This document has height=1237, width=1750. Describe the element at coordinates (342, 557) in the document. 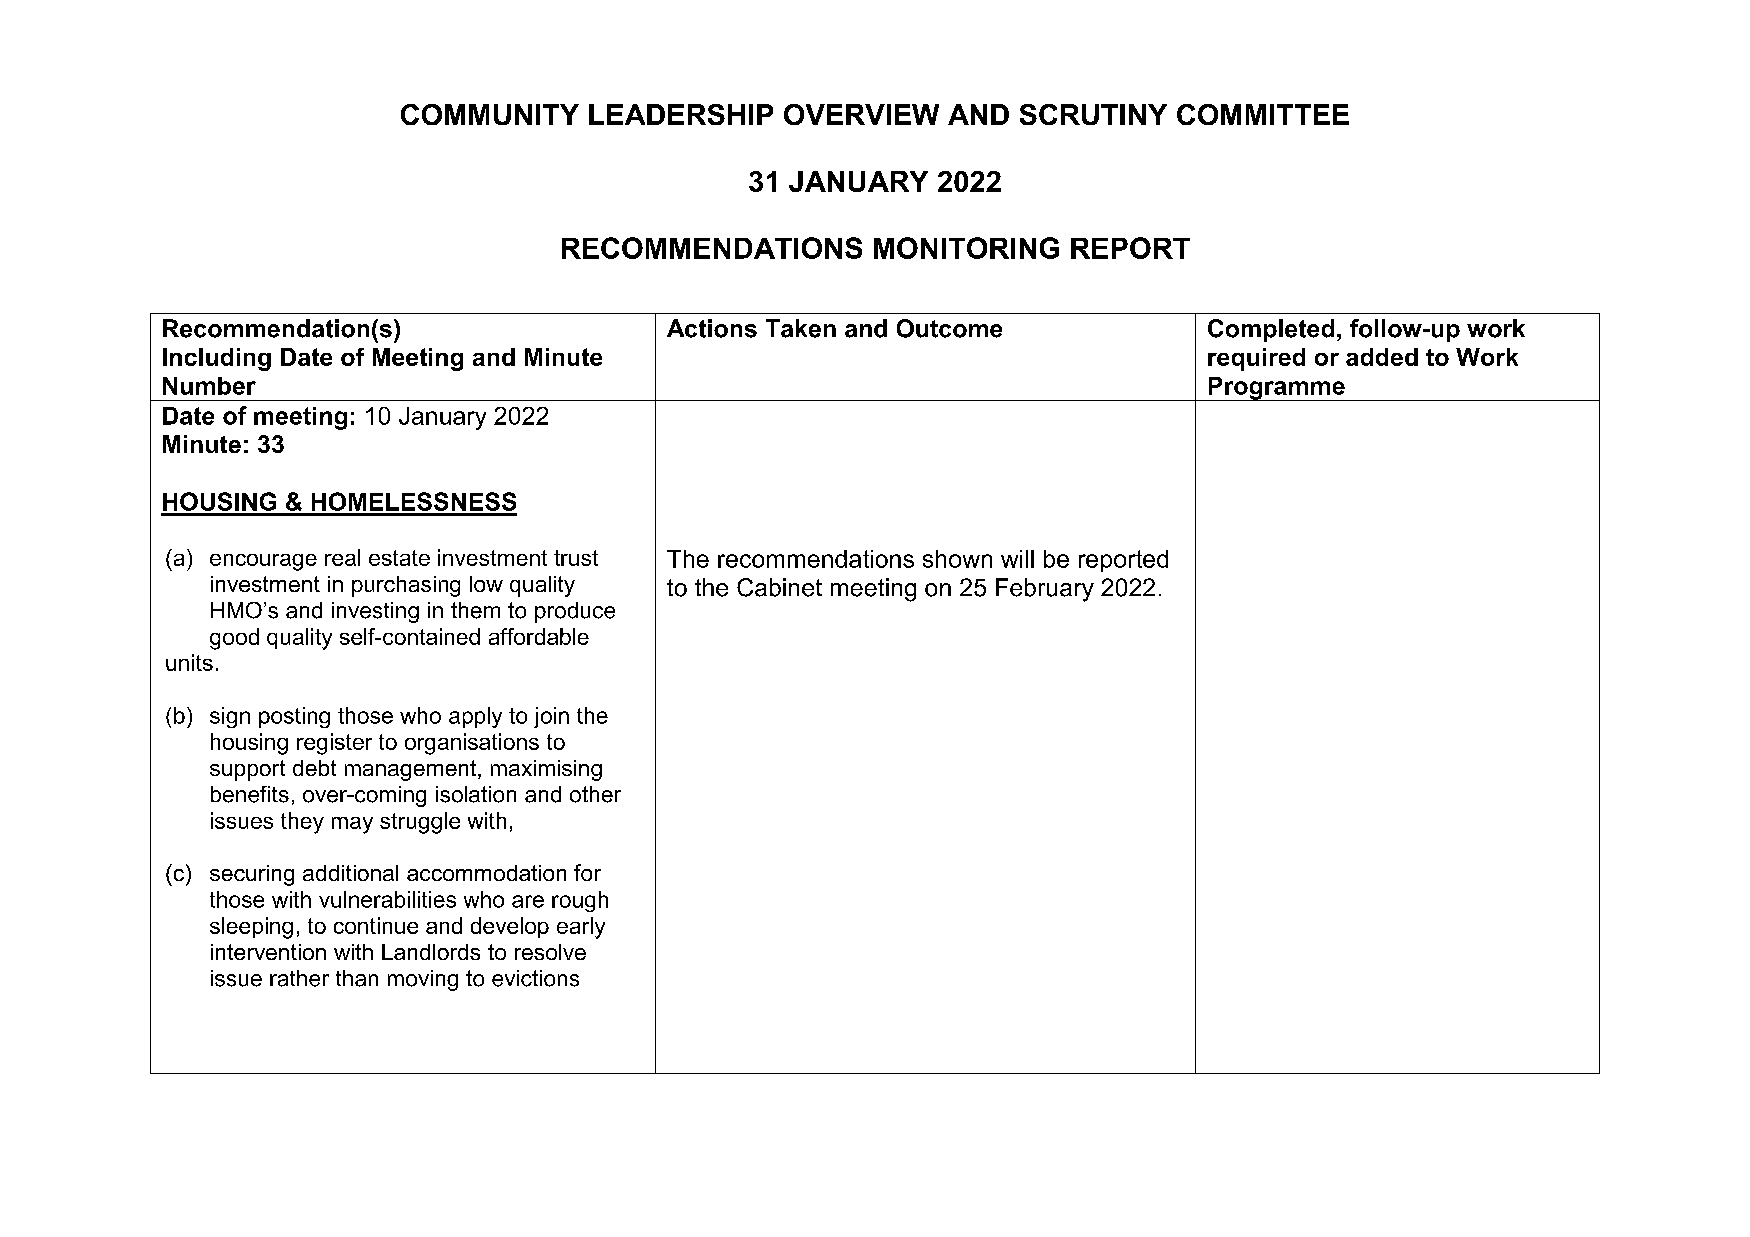

I see `real` at that location.
